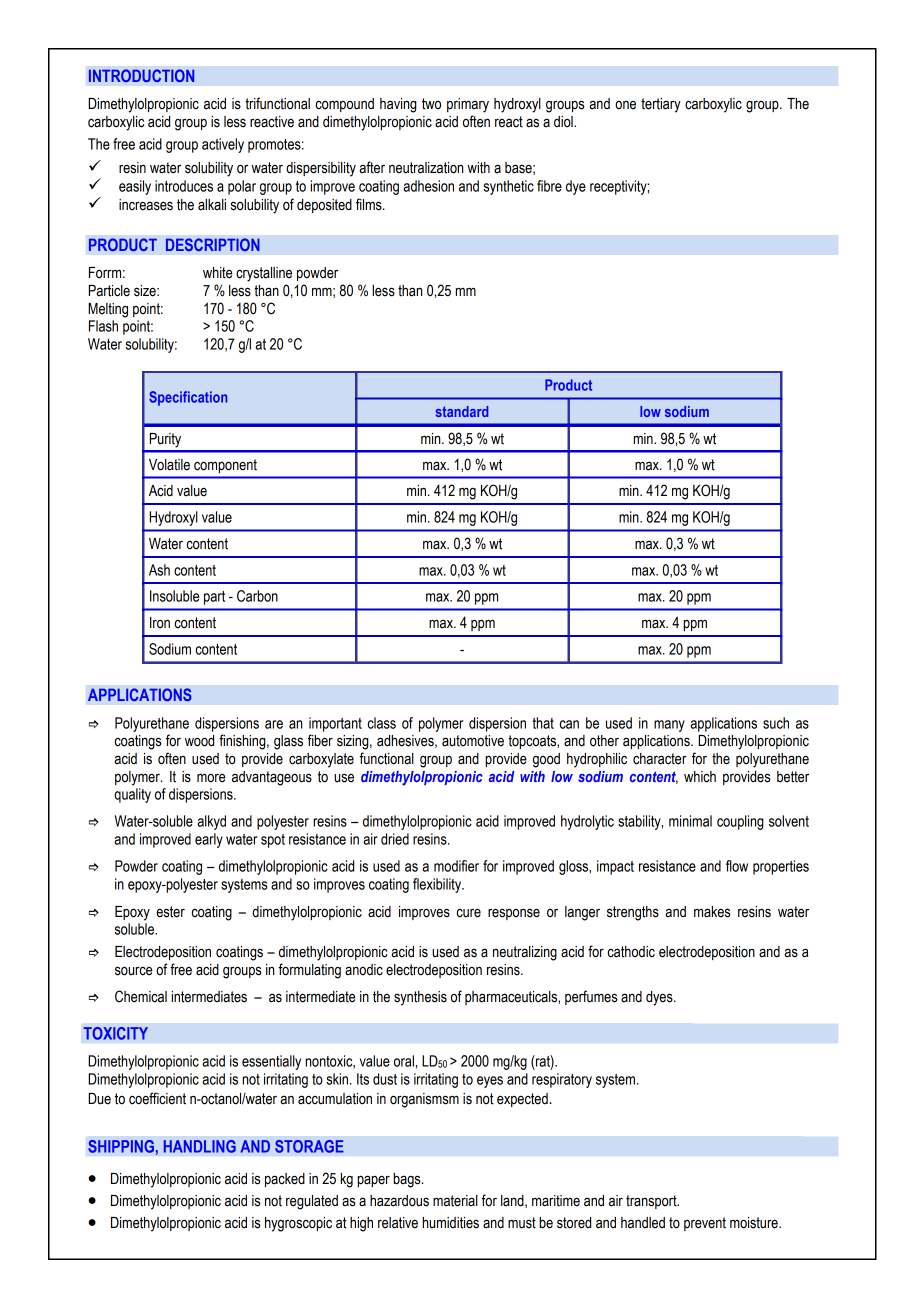 The image size is (924, 1308). What do you see at coordinates (455, 1201) in the screenshot?
I see `material` at bounding box center [455, 1201].
